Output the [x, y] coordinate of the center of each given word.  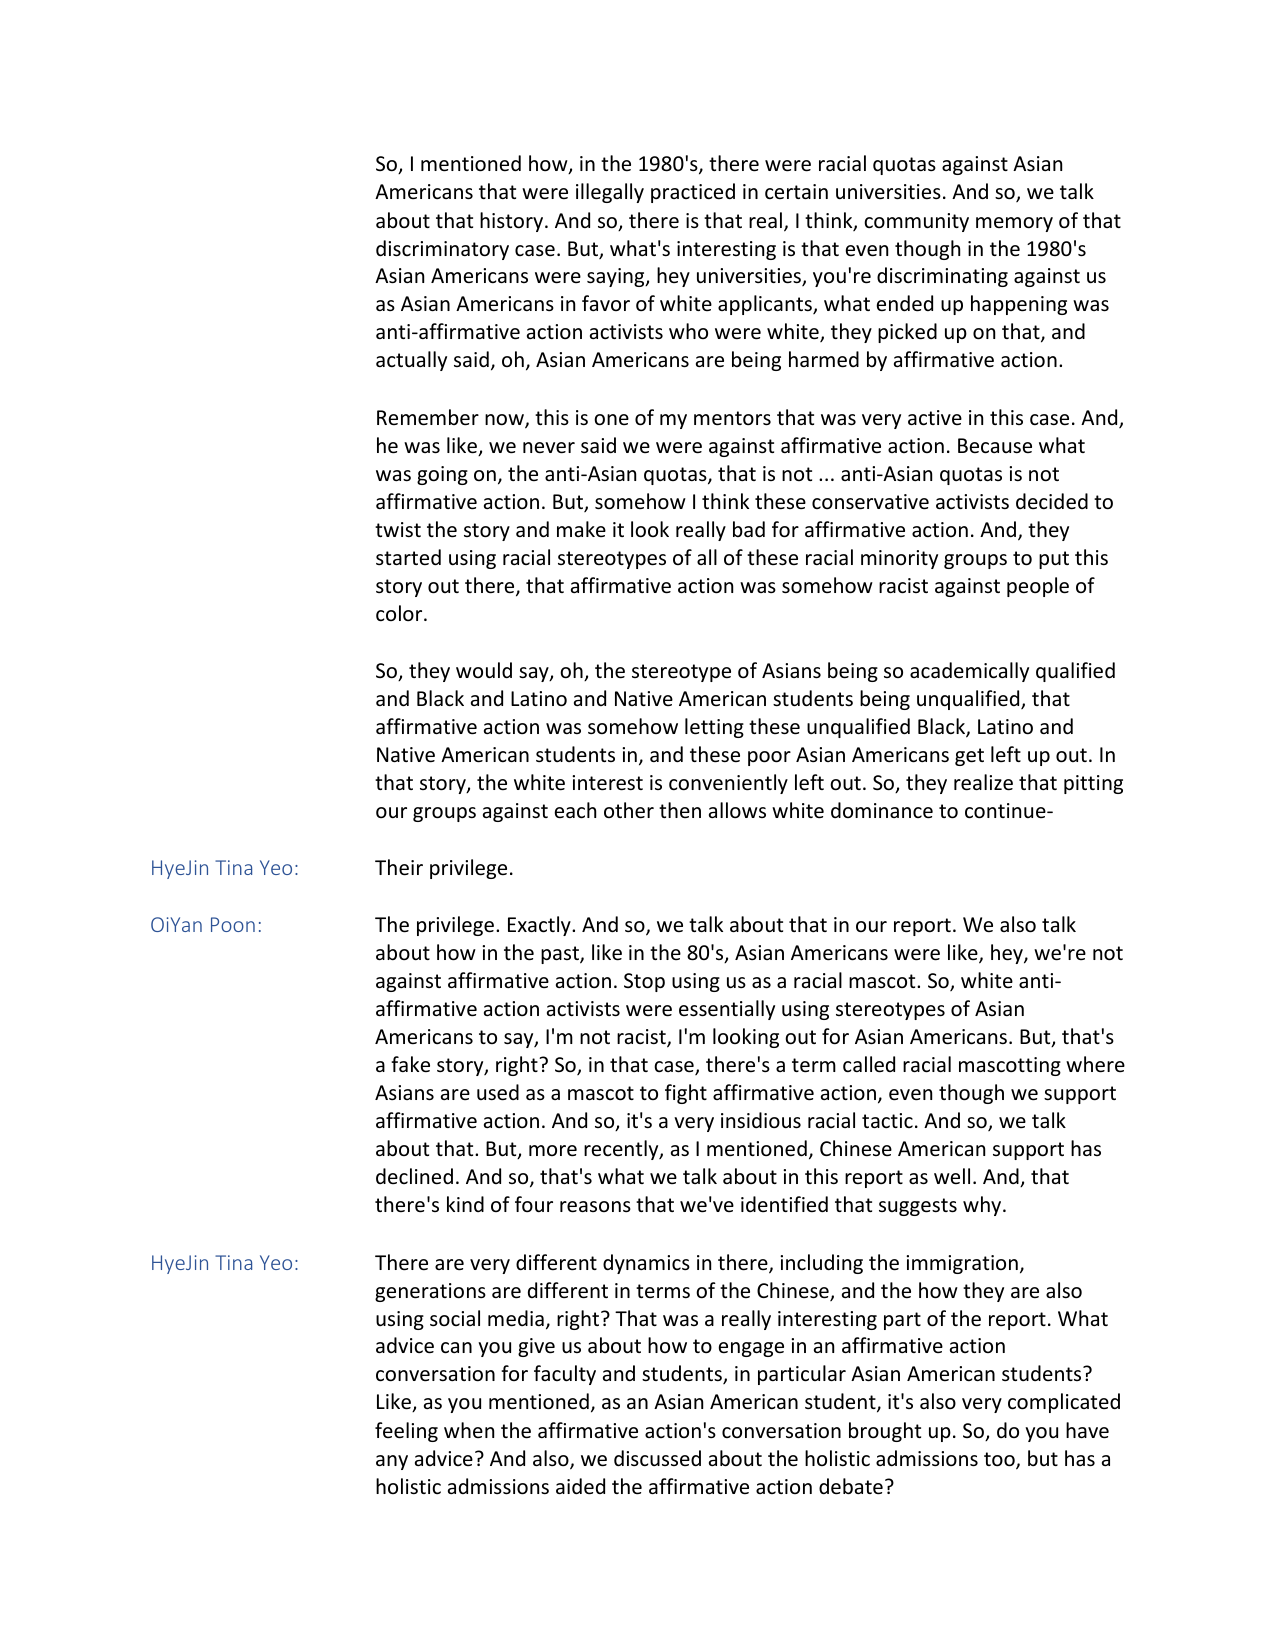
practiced [693, 193]
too [1000, 1460]
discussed [657, 1458]
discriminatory [442, 250]
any [392, 1462]
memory [1014, 224]
